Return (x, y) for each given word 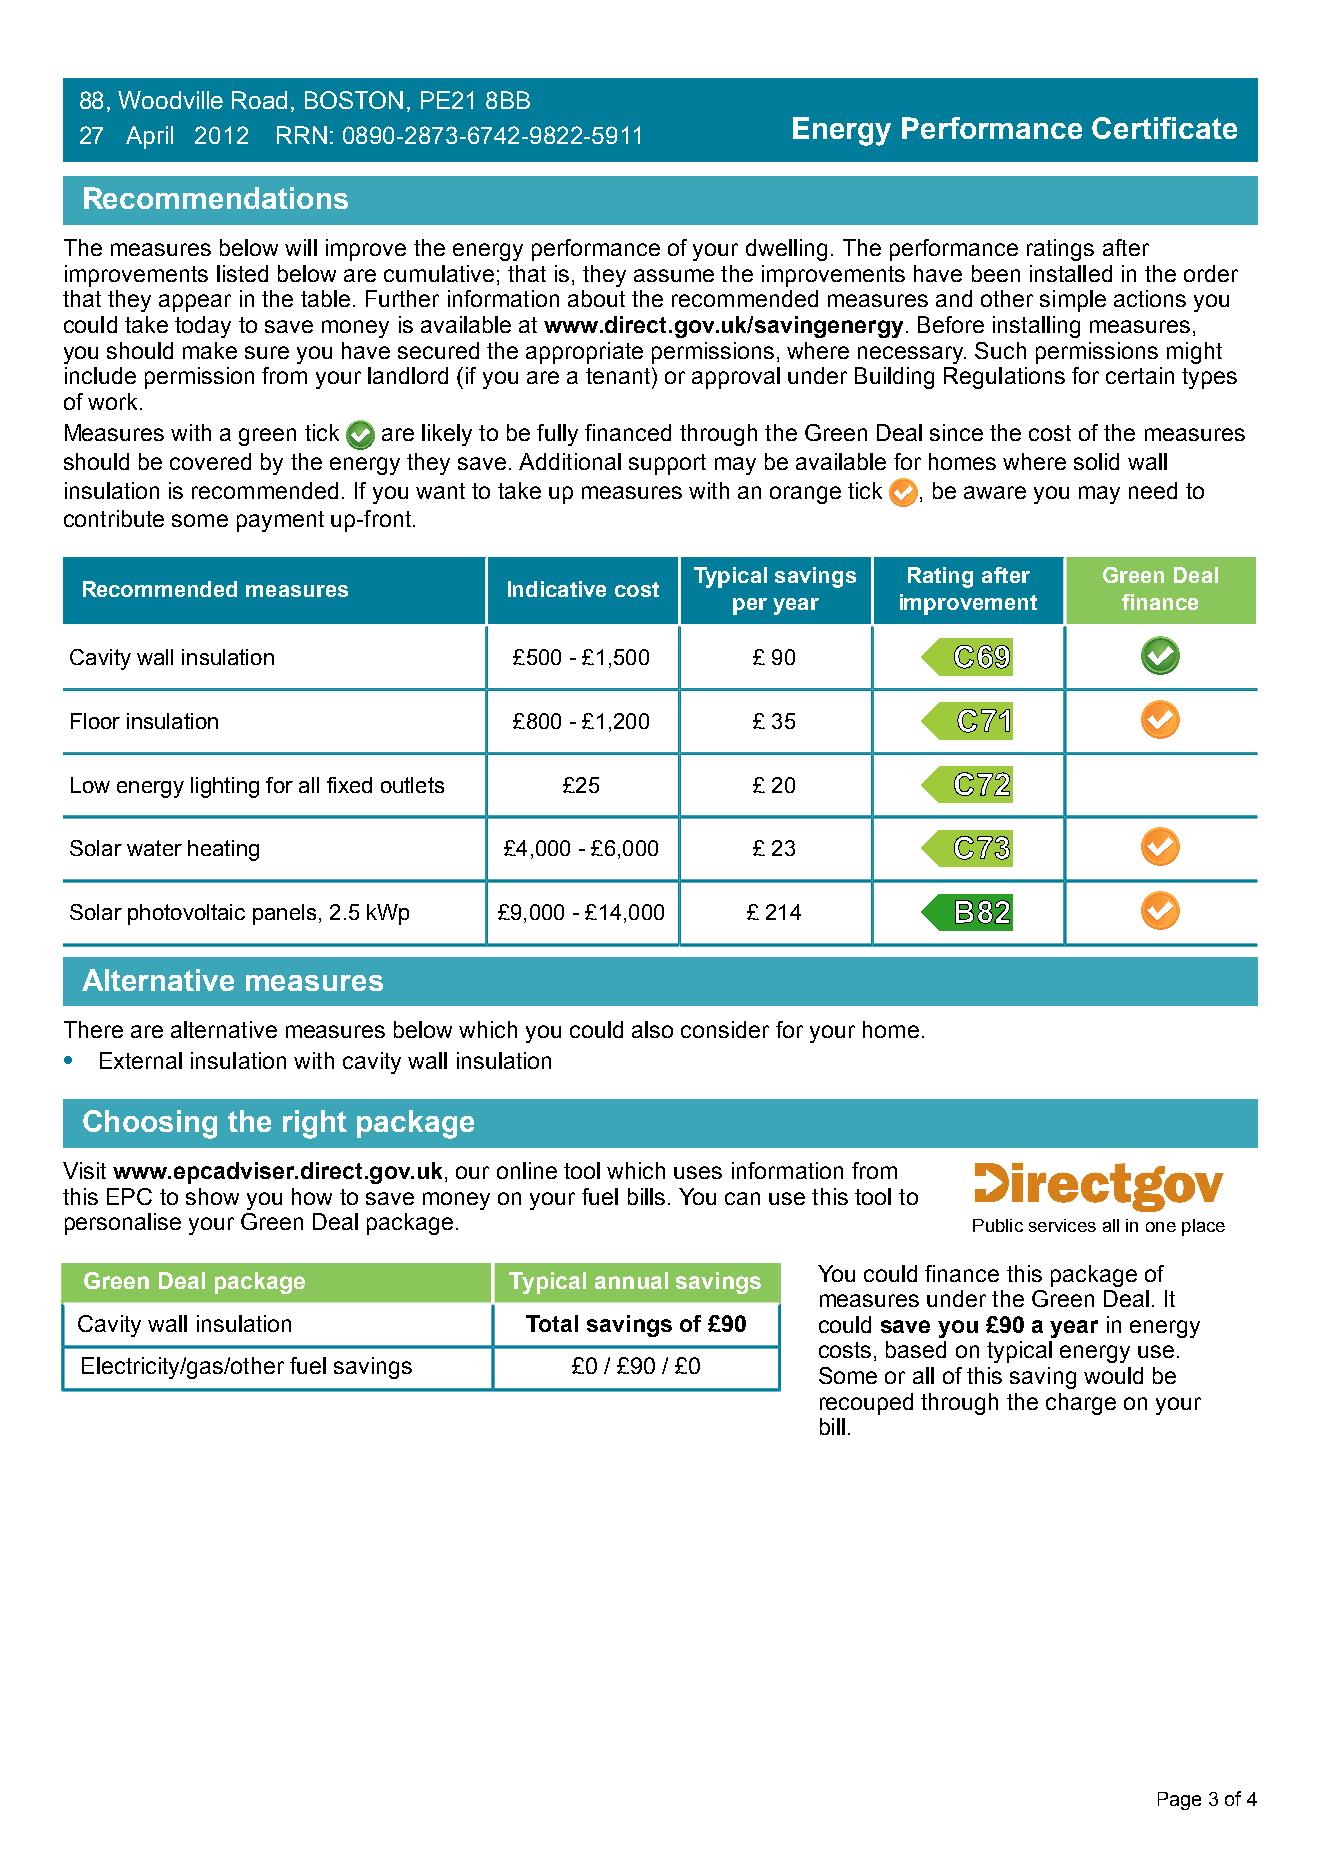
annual (631, 1280)
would (1113, 1375)
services (1062, 1225)
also (652, 1029)
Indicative (557, 589)
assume (674, 275)
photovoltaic (186, 914)
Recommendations (216, 198)
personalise (123, 1224)
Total (552, 1323)
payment (280, 521)
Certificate (1164, 128)
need (1153, 490)
